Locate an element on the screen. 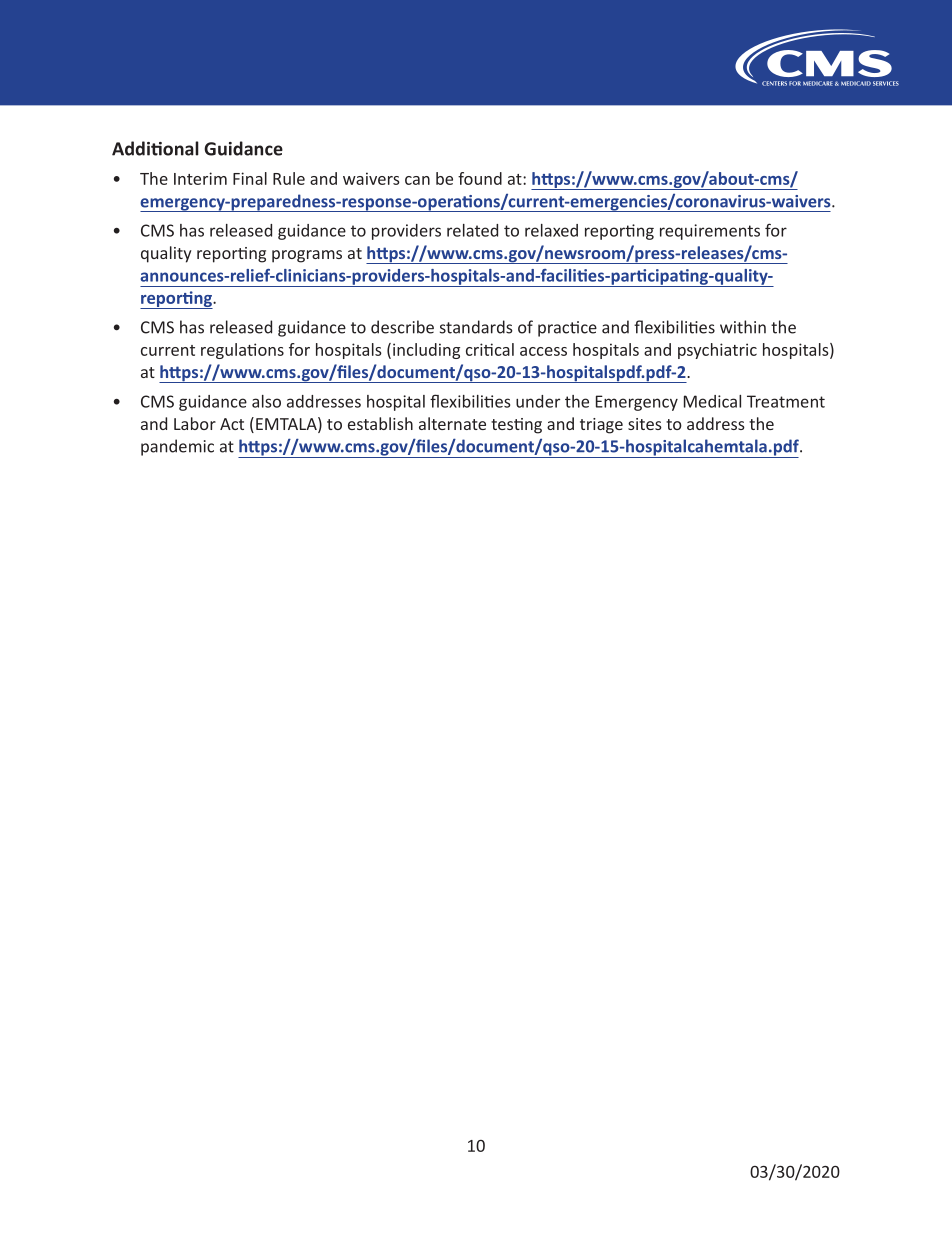 The height and width of the screenshot is (1233, 952). relaxed is located at coordinates (551, 230).
